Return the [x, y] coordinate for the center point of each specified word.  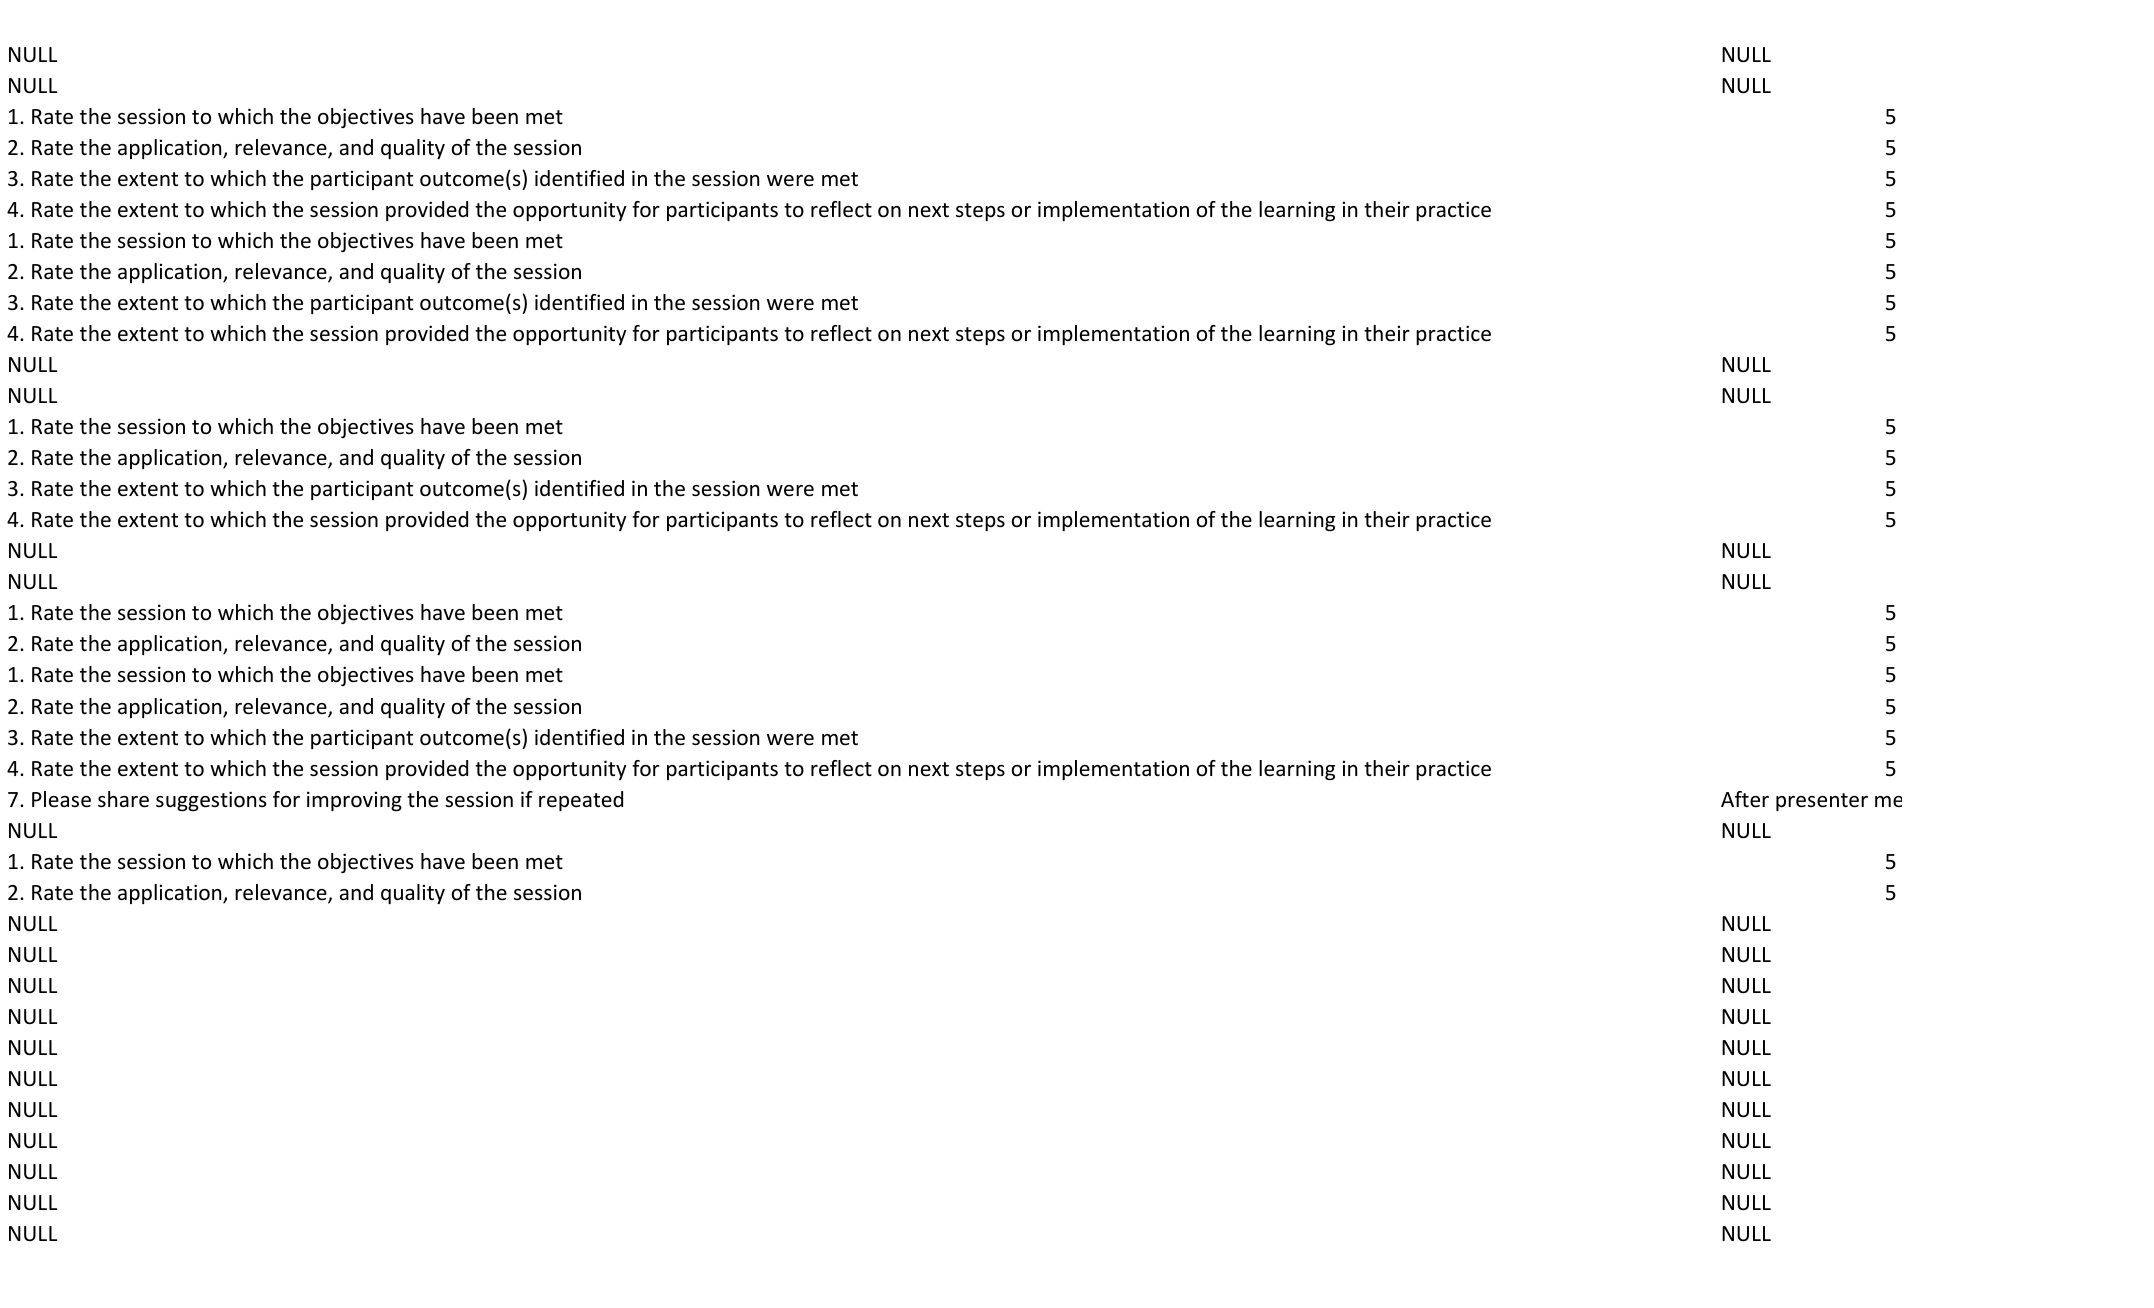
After [1745, 799]
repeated [581, 801]
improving [354, 801]
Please [61, 799]
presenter [1822, 802]
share [123, 799]
